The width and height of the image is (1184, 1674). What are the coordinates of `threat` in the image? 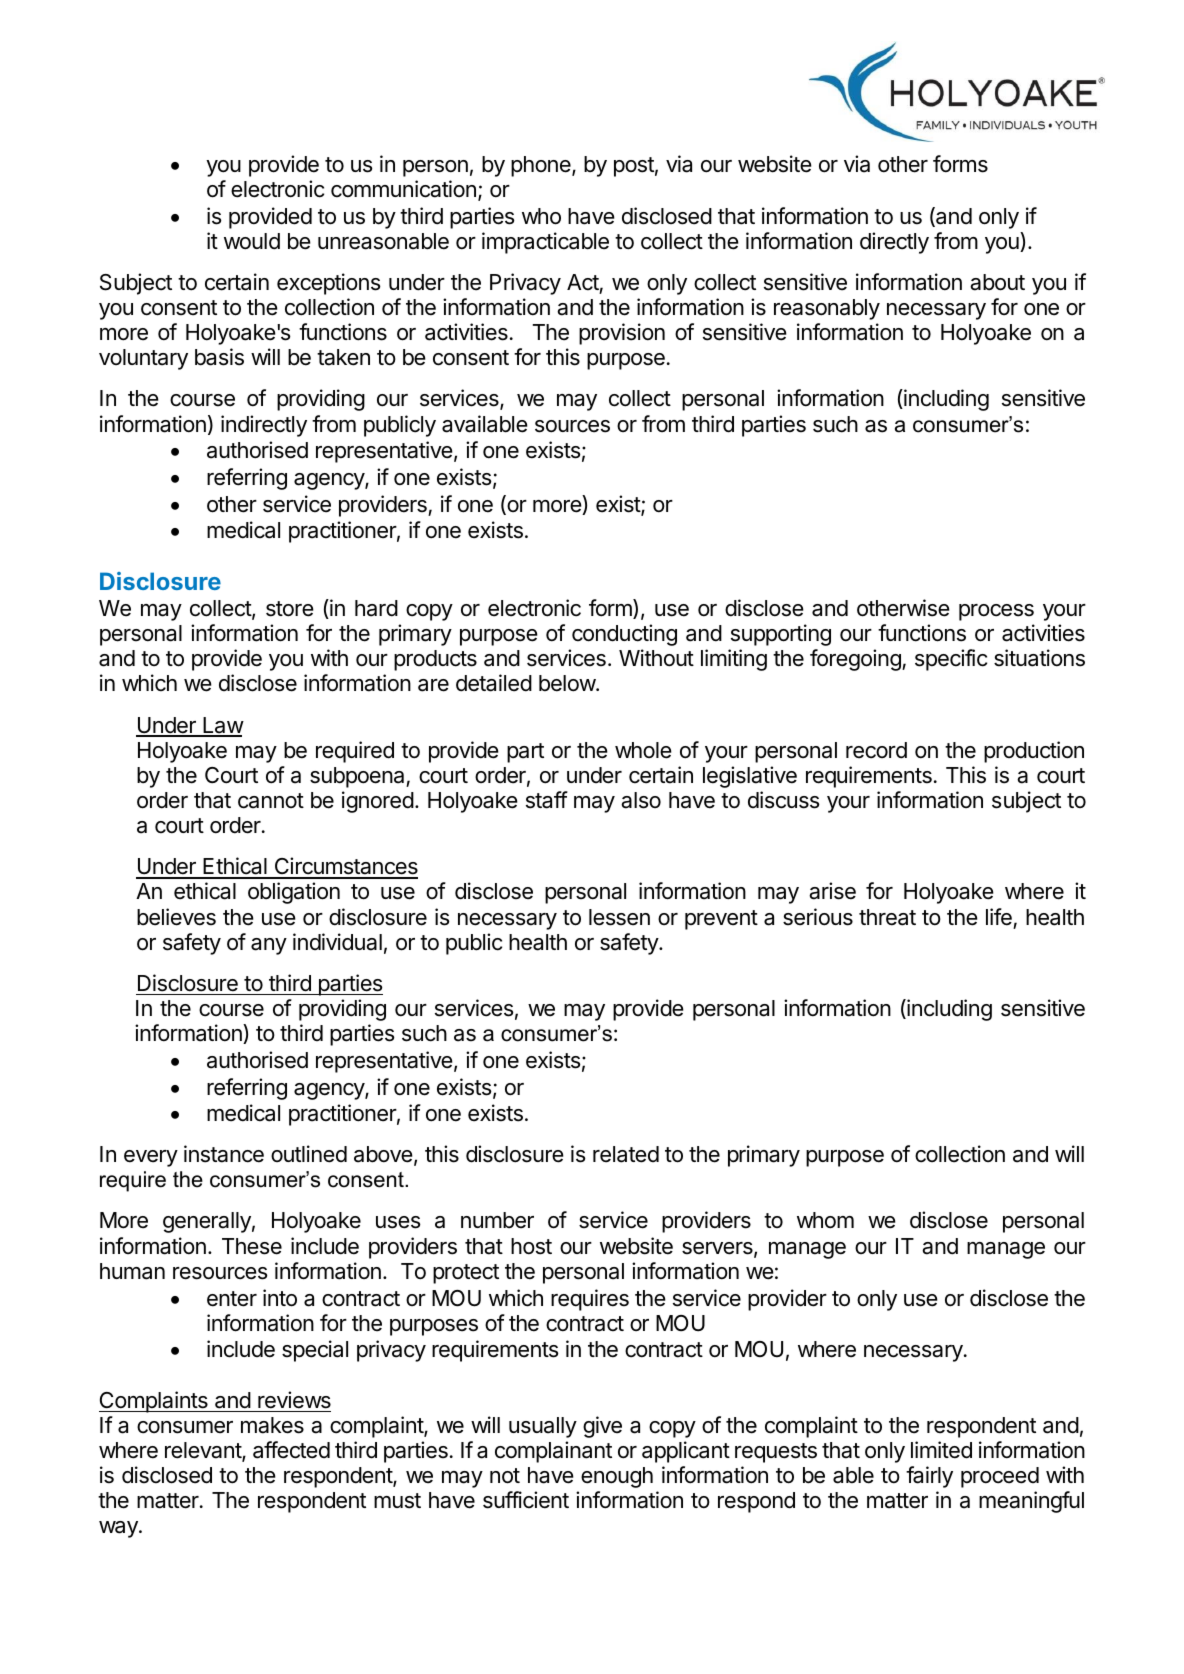 It's located at (887, 917).
